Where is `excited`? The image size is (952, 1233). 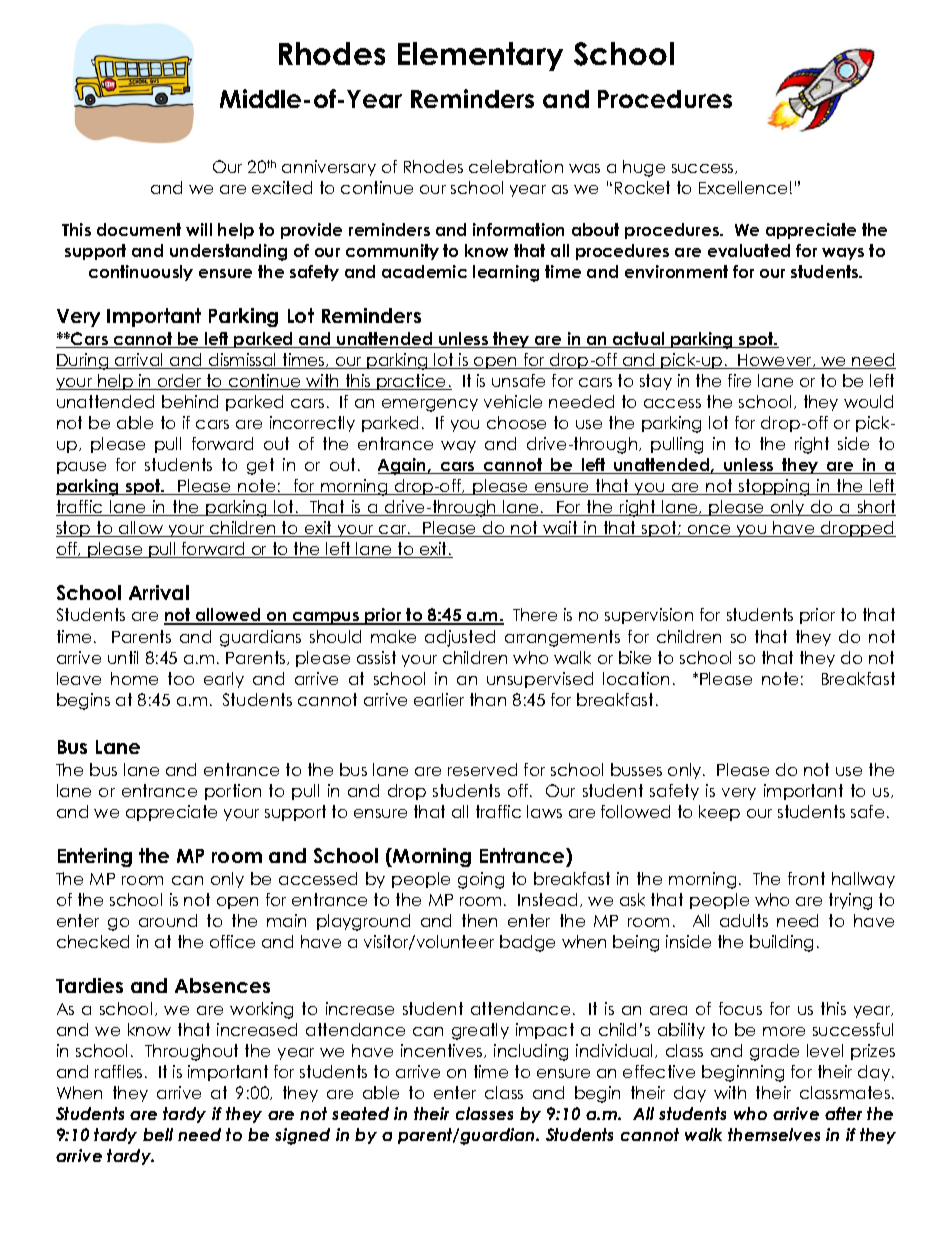 excited is located at coordinates (282, 187).
